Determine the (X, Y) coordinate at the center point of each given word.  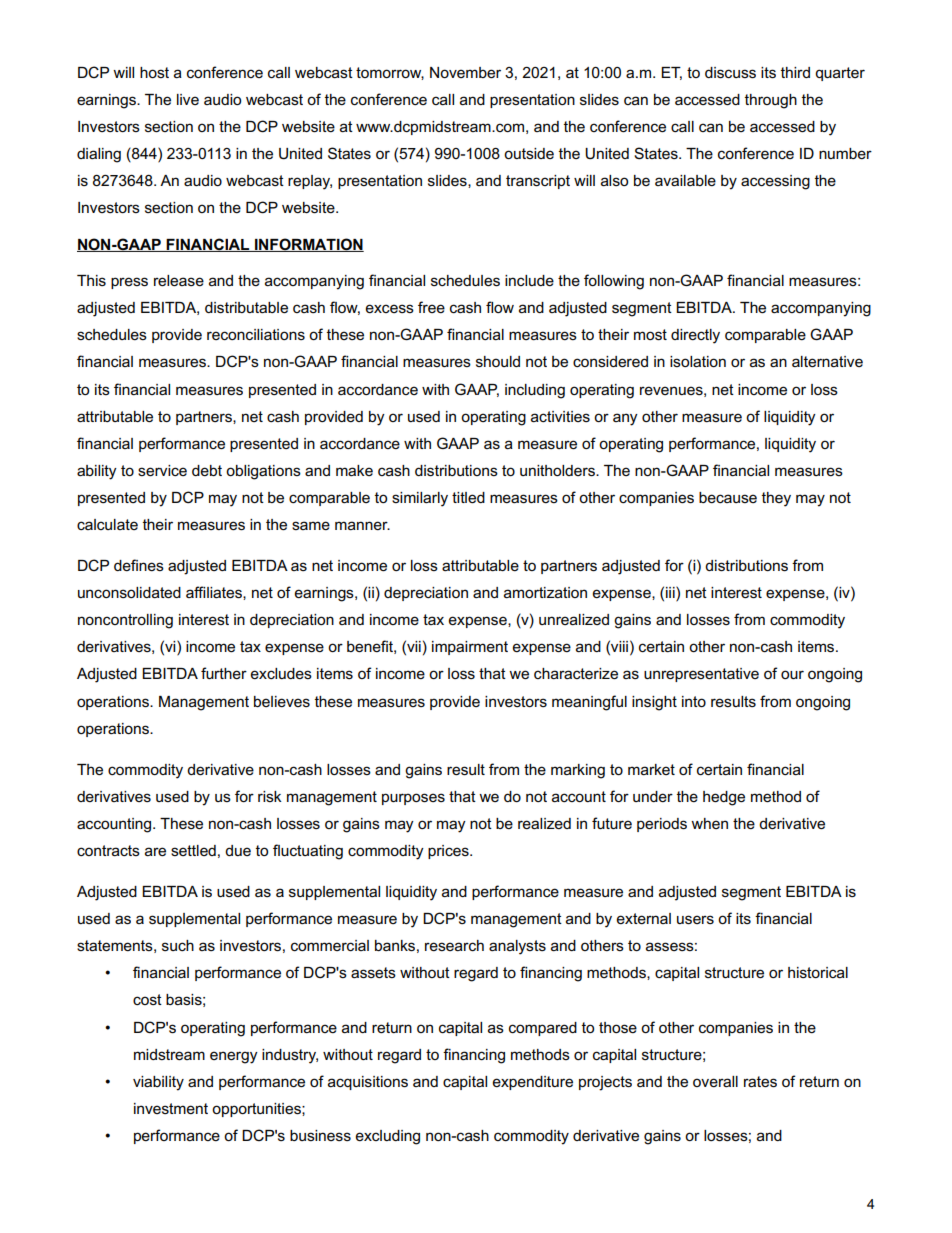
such (178, 945)
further (224, 673)
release (179, 280)
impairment (470, 648)
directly (695, 336)
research (454, 945)
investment (171, 1108)
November (465, 72)
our (792, 674)
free (431, 307)
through (771, 101)
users (695, 920)
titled (468, 497)
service (162, 470)
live (188, 99)
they (776, 499)
